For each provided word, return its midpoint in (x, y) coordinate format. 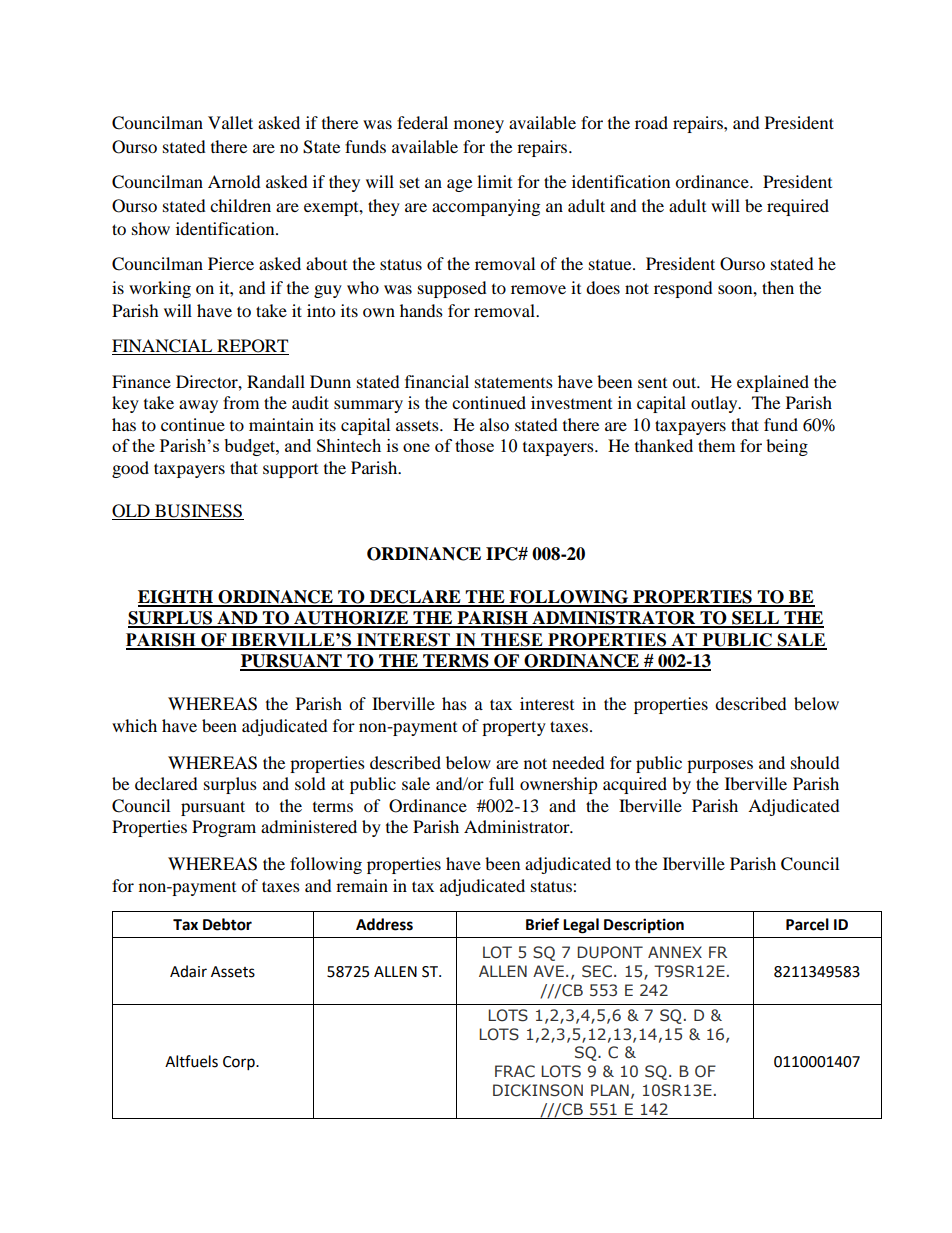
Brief (542, 924)
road (651, 122)
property (514, 728)
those (474, 445)
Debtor (227, 924)
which (134, 725)
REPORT (252, 347)
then (778, 287)
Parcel (807, 924)
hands (421, 310)
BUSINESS (198, 512)
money (479, 126)
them (716, 445)
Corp (240, 1063)
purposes (720, 766)
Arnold (234, 181)
